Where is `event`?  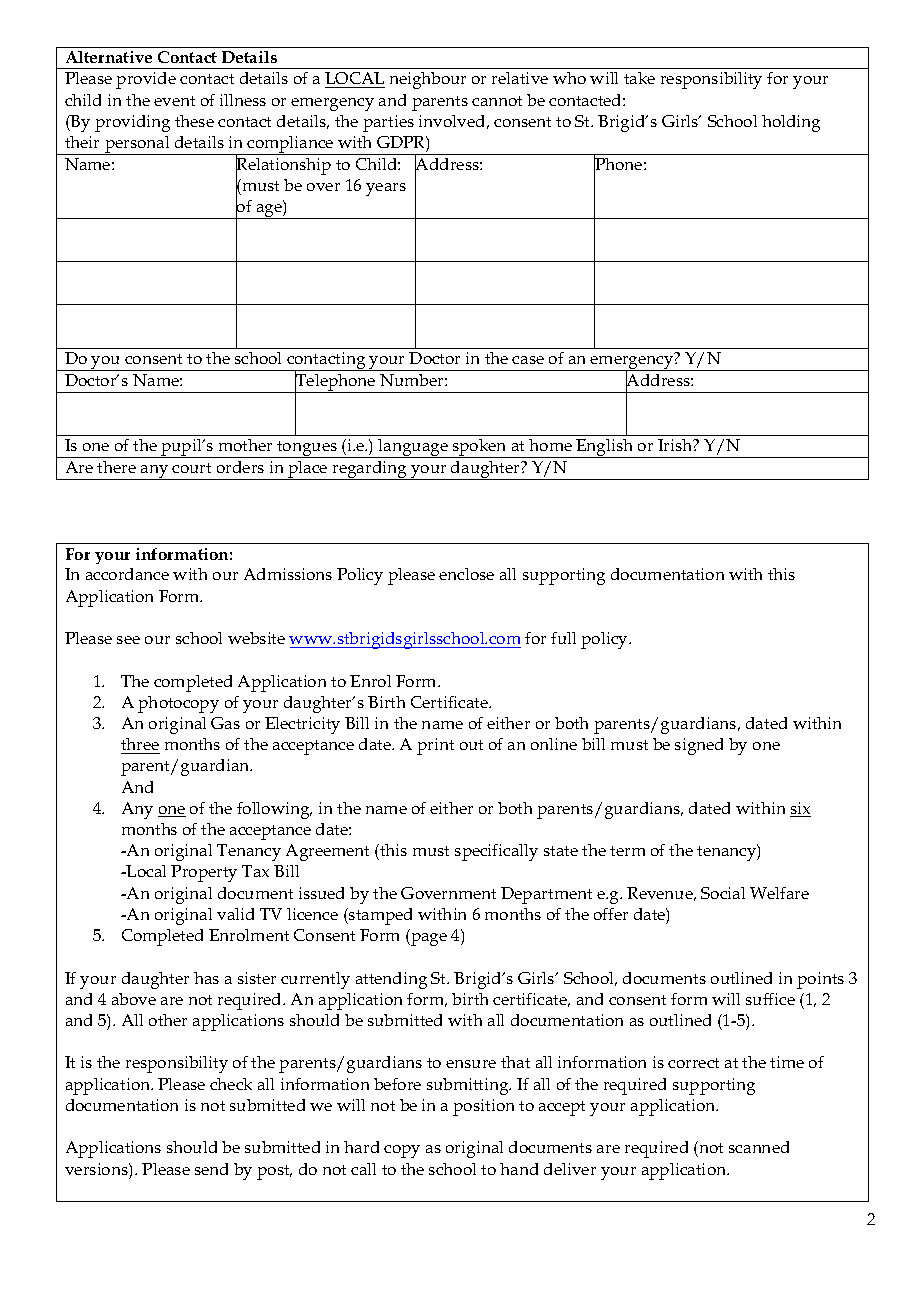
event is located at coordinates (174, 101).
